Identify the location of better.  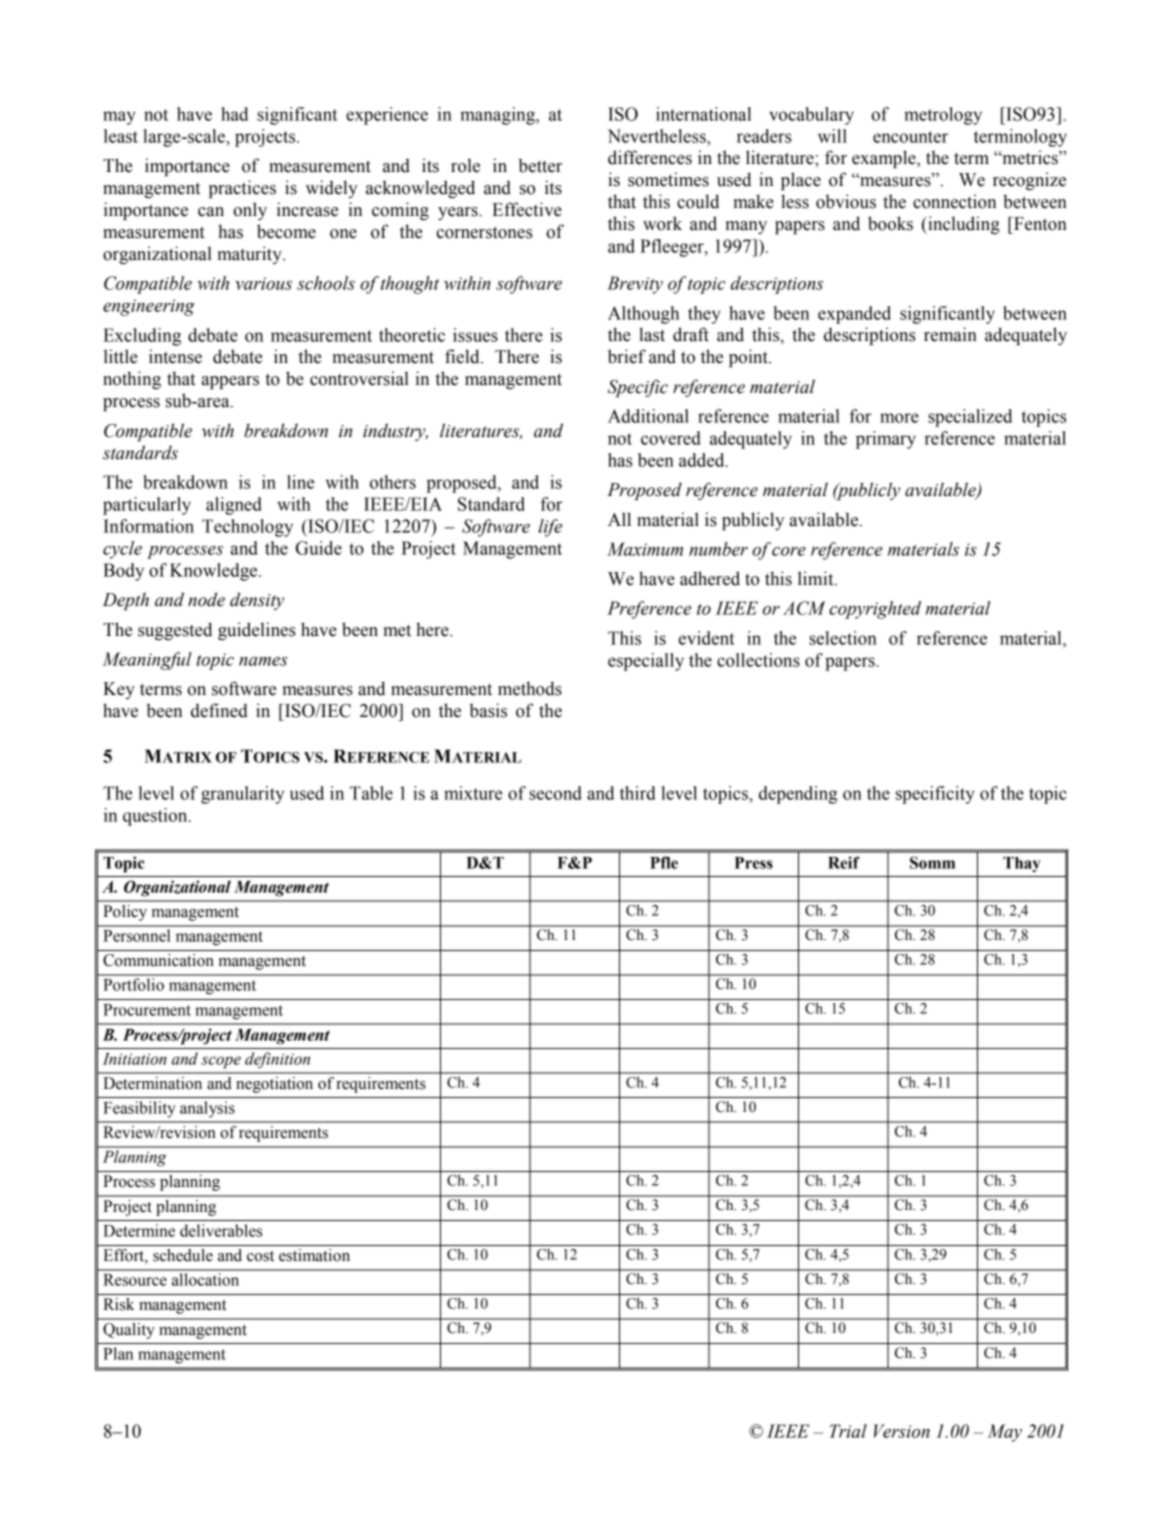
(540, 165).
